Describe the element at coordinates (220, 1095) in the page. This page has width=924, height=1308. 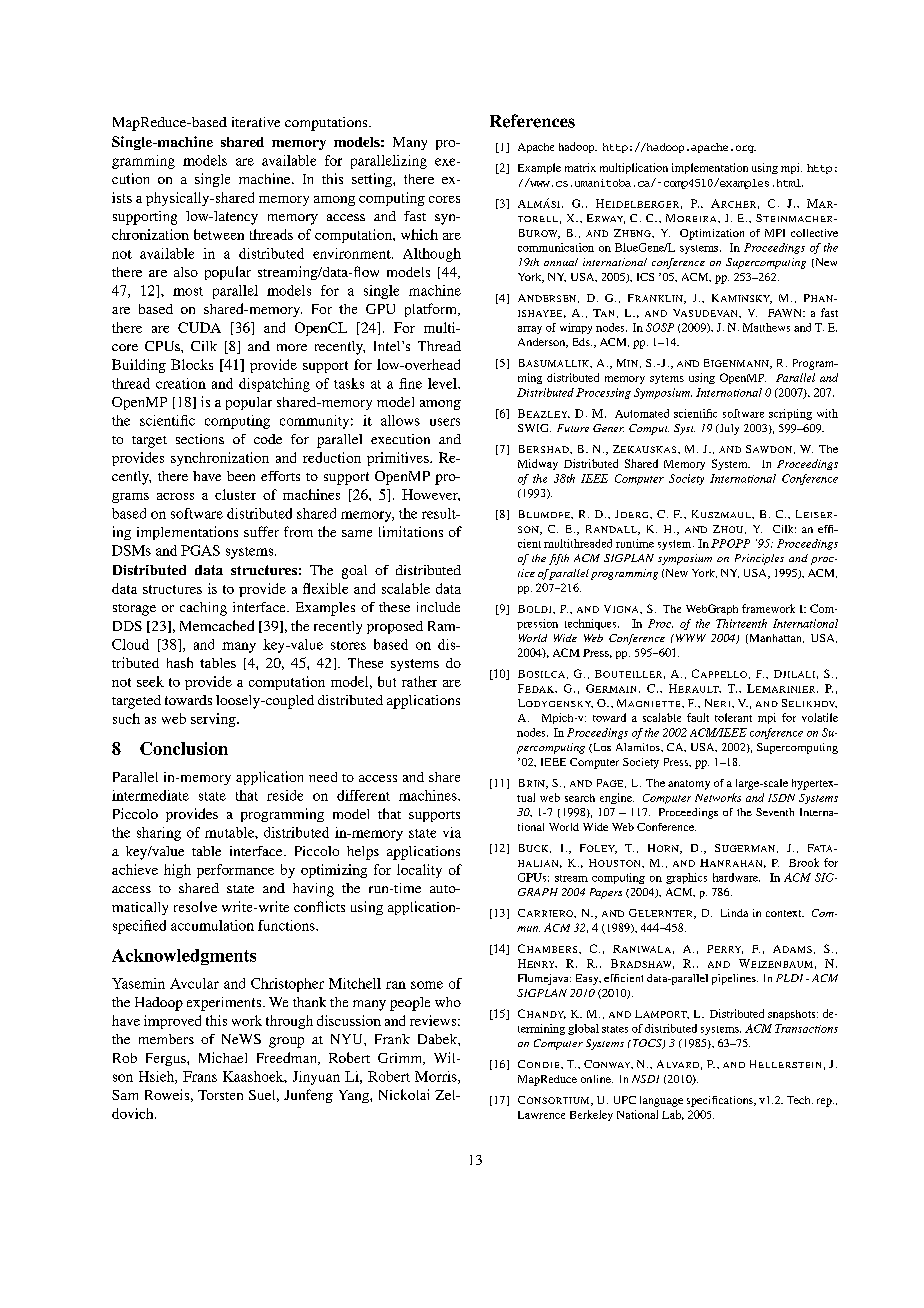
I see `Torsten` at that location.
